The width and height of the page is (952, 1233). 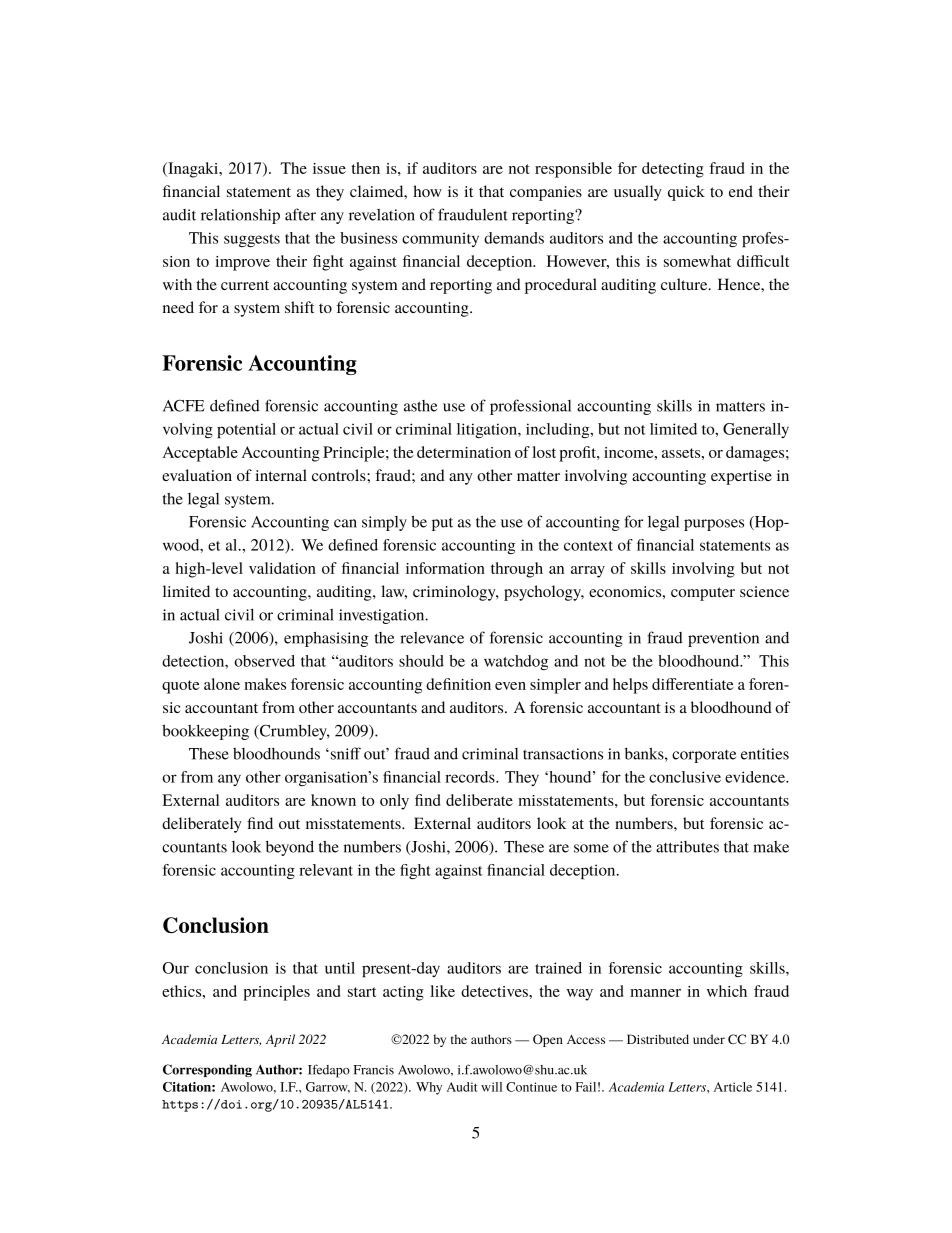 What do you see at coordinates (464, 452) in the page?
I see `determination` at bounding box center [464, 452].
